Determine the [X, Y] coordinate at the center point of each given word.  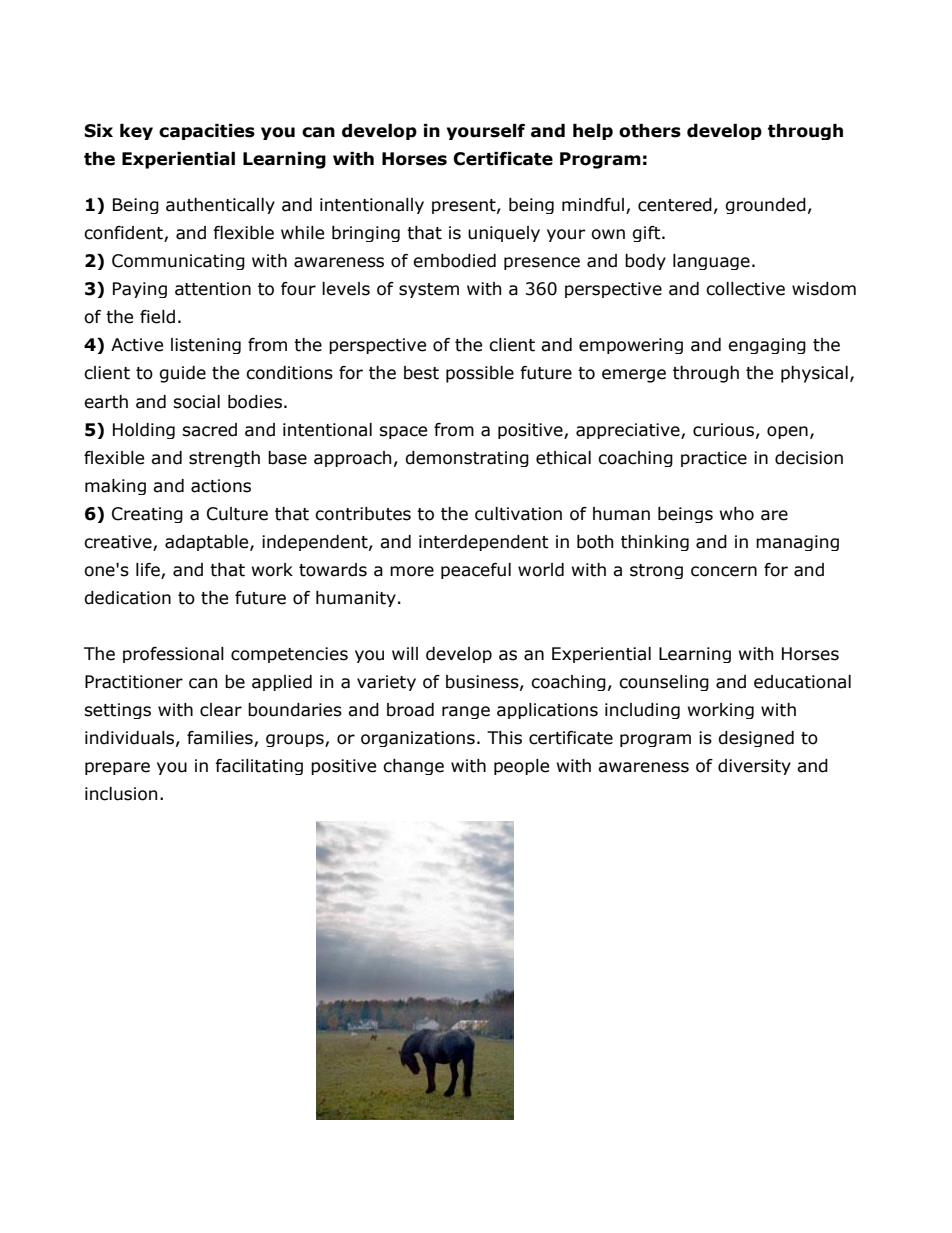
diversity [754, 767]
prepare [117, 768]
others [650, 131]
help [593, 132]
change [413, 767]
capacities [207, 132]
